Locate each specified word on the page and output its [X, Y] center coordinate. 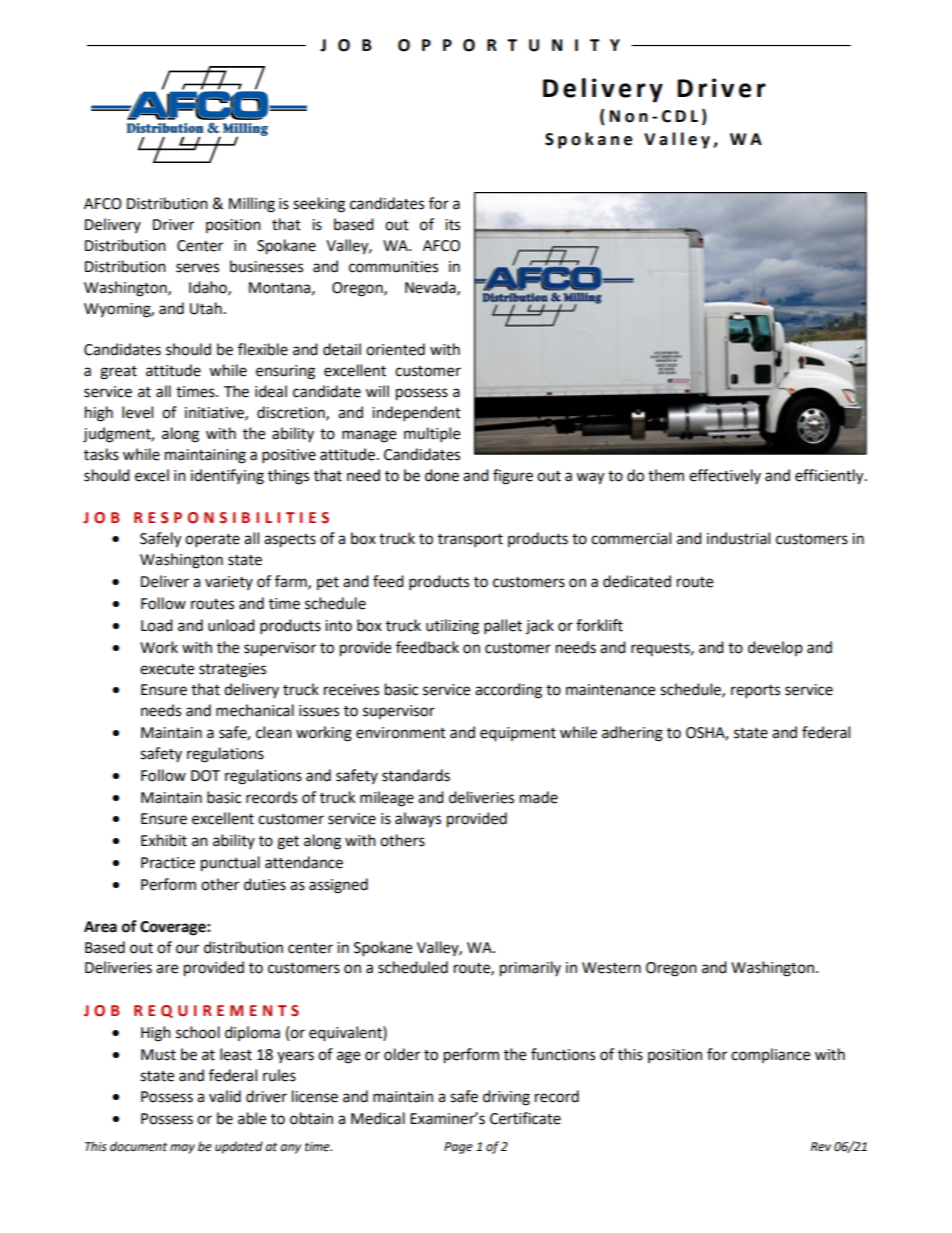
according [508, 691]
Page [458, 1148]
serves [197, 268]
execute [167, 669]
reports [755, 692]
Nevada [431, 288]
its [452, 225]
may [182, 1149]
